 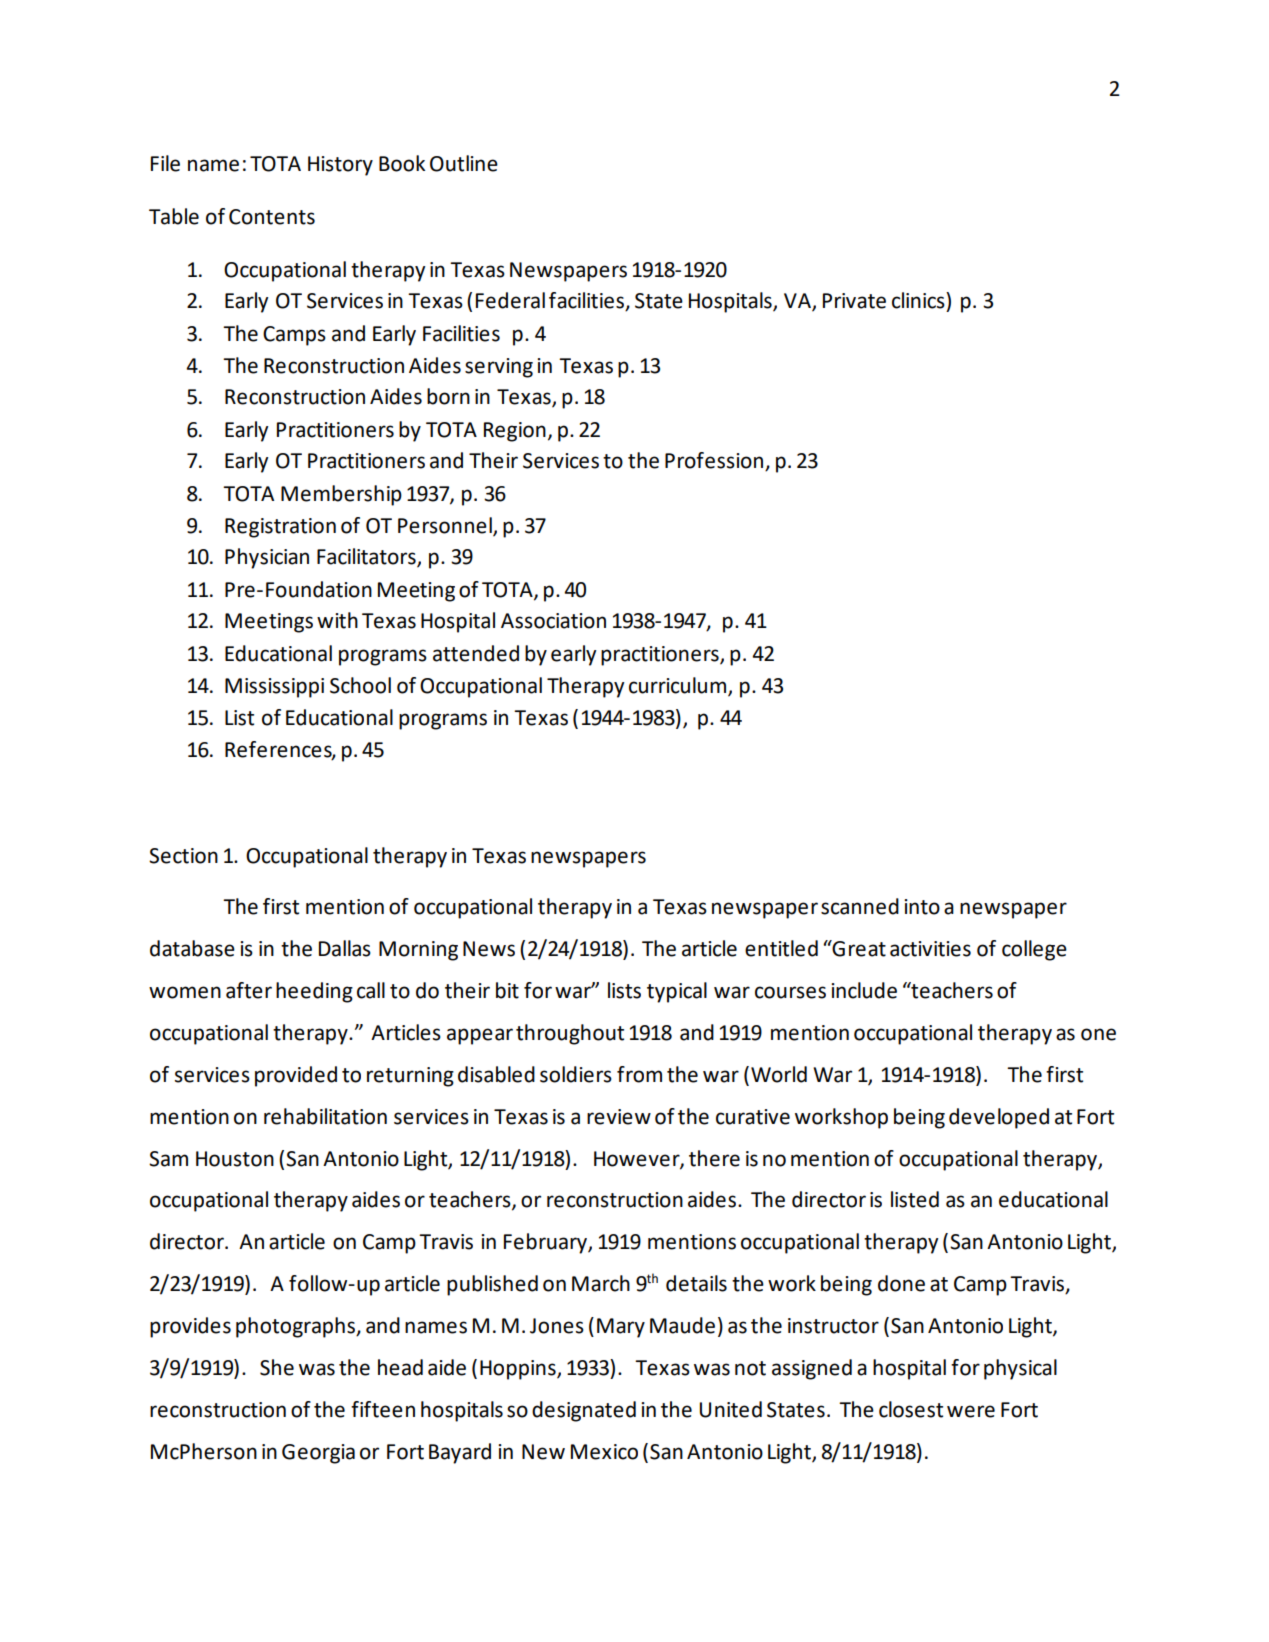 What do you see at coordinates (677, 685) in the screenshot?
I see `curriculum` at bounding box center [677, 685].
